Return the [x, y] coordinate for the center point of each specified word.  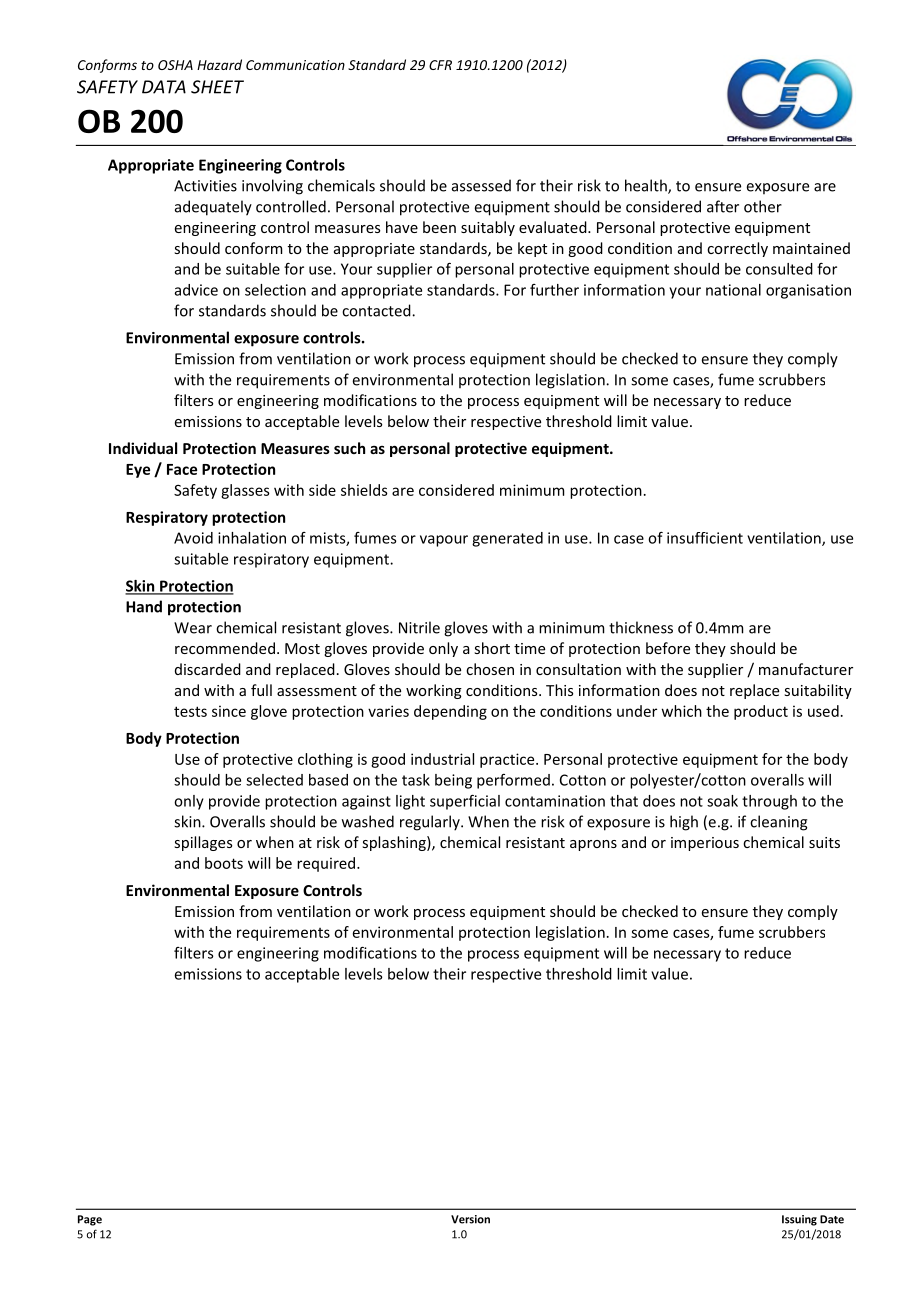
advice [196, 290]
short [492, 648]
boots [224, 863]
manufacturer [806, 669]
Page [90, 1220]
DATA [164, 87]
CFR [440, 65]
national [733, 290]
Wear [193, 628]
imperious [705, 844]
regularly [431, 823]
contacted [377, 310]
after [723, 206]
